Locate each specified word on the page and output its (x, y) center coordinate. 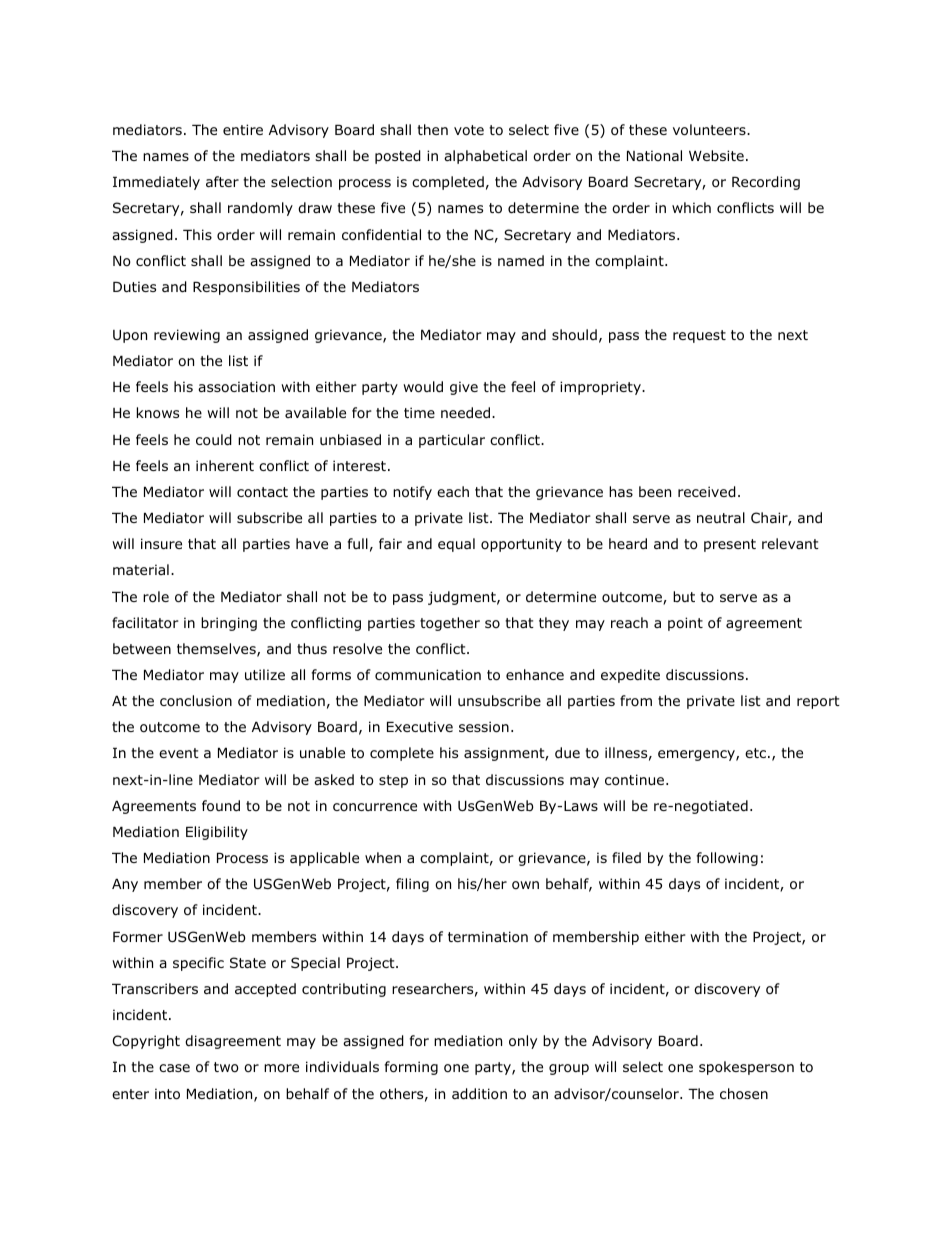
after (222, 181)
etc (757, 753)
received (707, 492)
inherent (225, 465)
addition (479, 1094)
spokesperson (746, 1068)
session (484, 727)
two (226, 1067)
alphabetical (485, 157)
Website (716, 155)
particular (452, 441)
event (179, 753)
